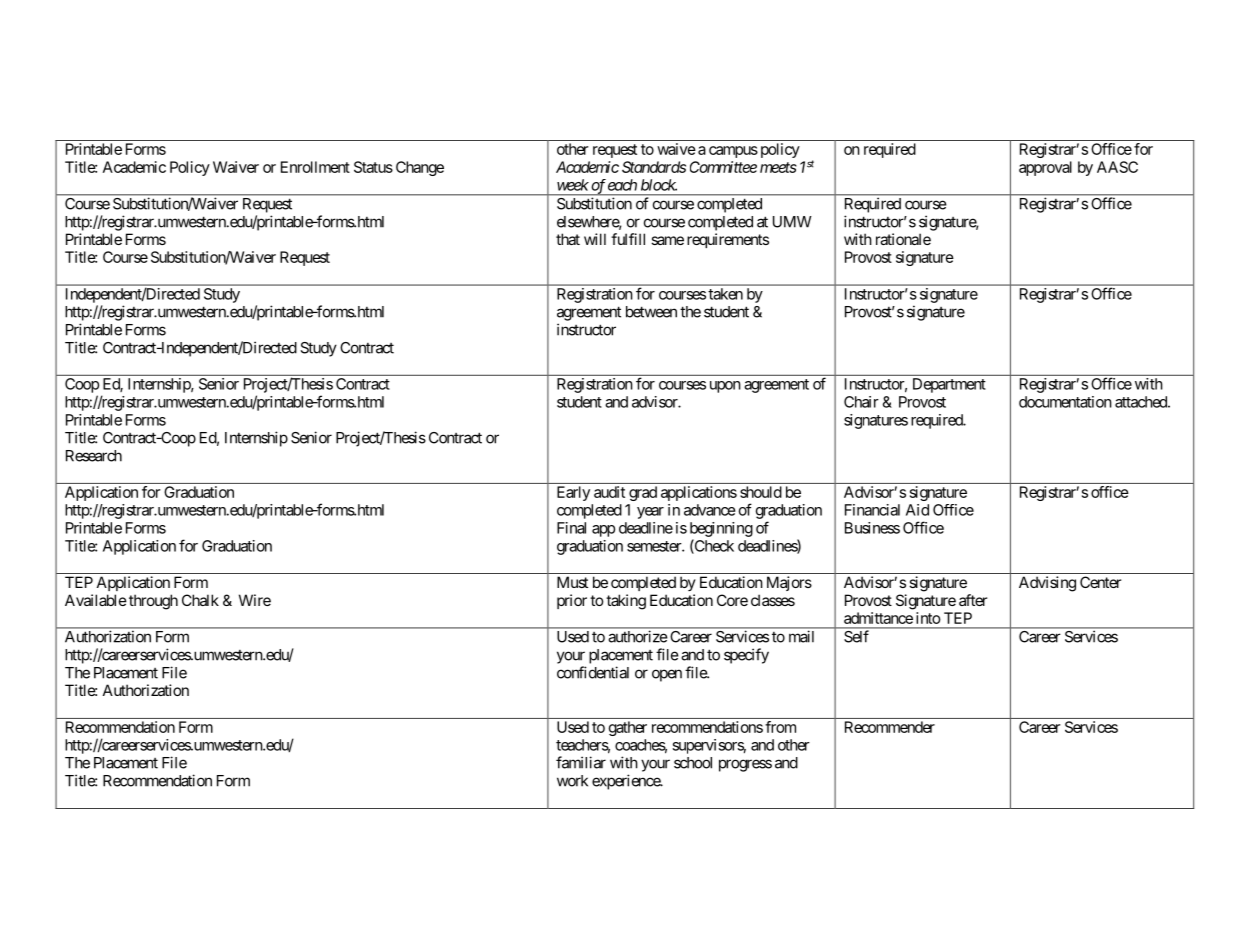 The height and width of the document is (952, 1233). Describe the element at coordinates (315, 167) in the document. I see `Enrollment` at that location.
